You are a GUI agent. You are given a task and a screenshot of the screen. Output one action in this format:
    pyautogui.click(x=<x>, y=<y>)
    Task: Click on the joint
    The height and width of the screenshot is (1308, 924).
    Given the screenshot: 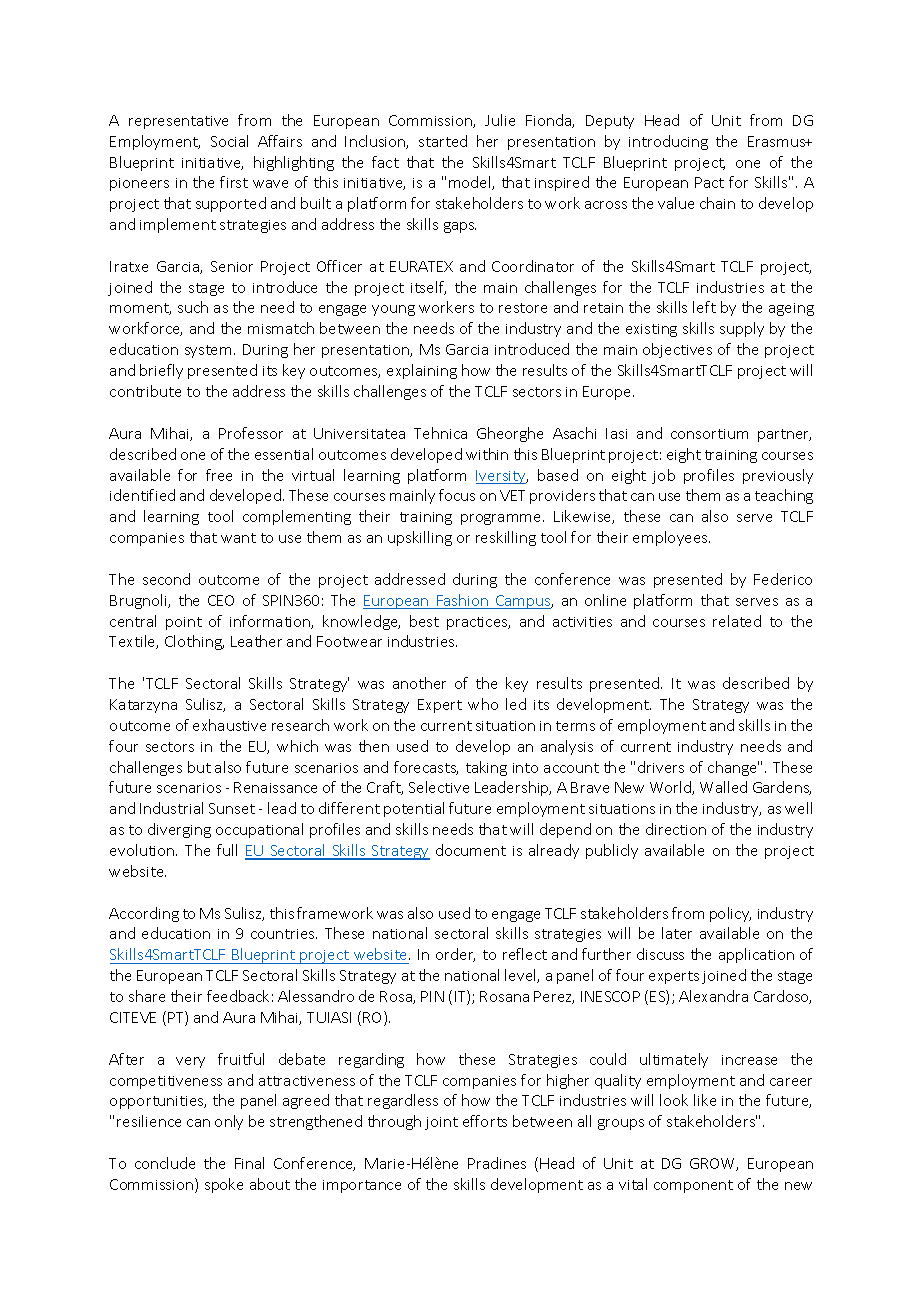 What is the action you would take?
    pyautogui.click(x=441, y=1123)
